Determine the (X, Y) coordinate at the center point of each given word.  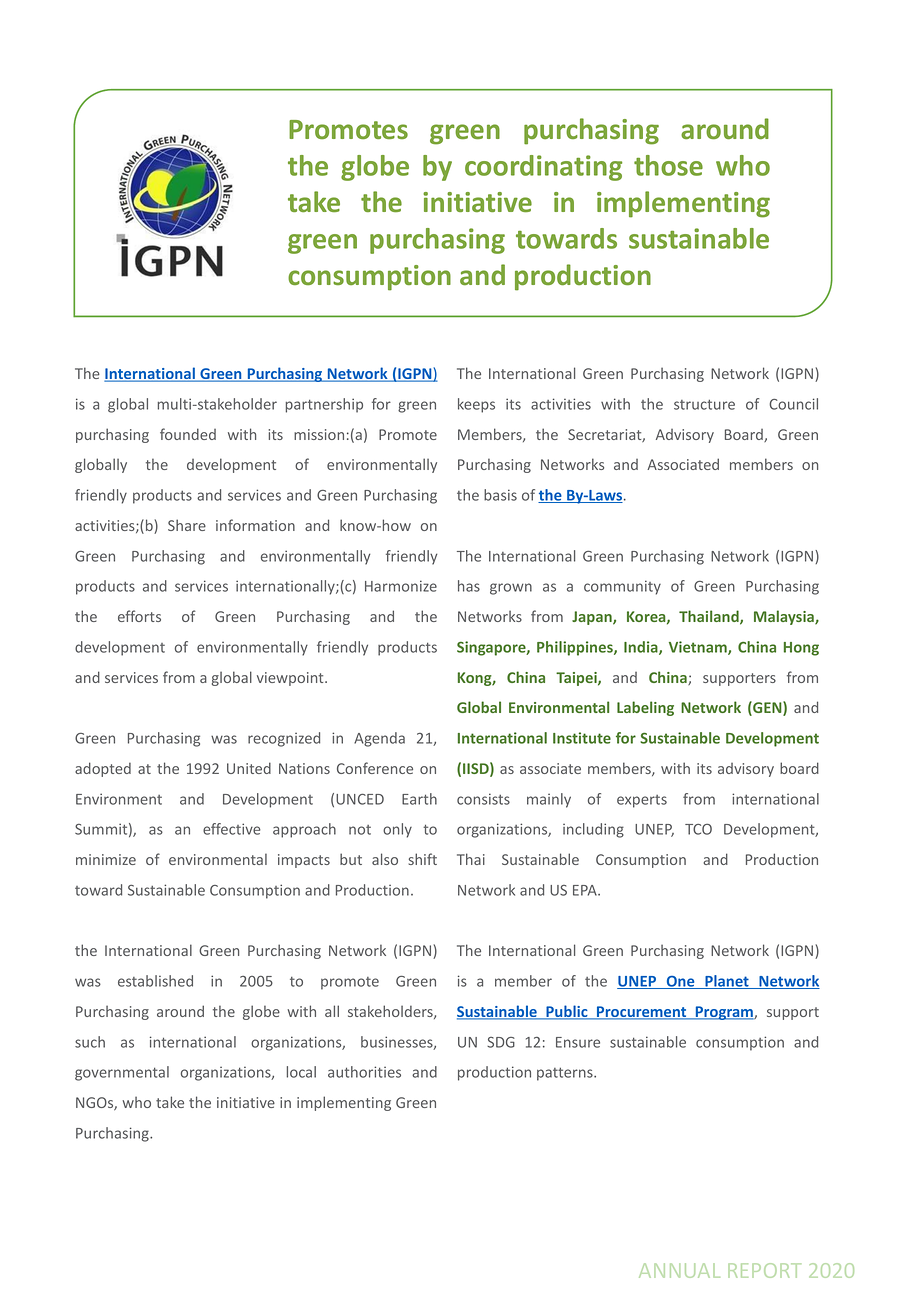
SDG (501, 1042)
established (155, 981)
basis (500, 495)
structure (704, 405)
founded (188, 434)
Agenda (379, 739)
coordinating (543, 168)
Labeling (645, 708)
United (249, 768)
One (680, 982)
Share (187, 525)
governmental (122, 1073)
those (668, 165)
